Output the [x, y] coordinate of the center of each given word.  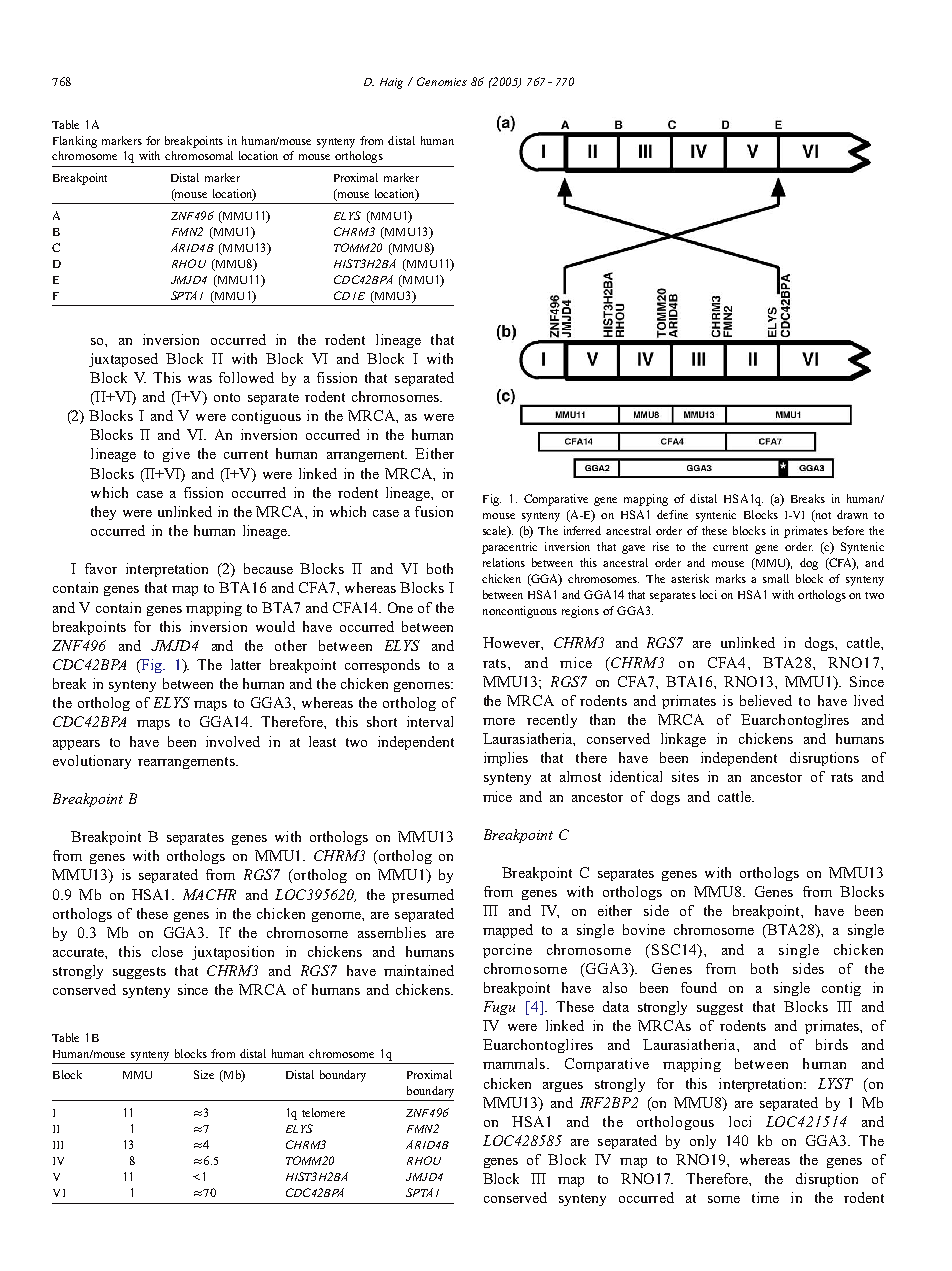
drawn [852, 514]
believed [766, 700]
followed [246, 377]
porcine [507, 951]
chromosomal [199, 155]
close [167, 951]
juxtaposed [123, 360]
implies [506, 759]
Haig [391, 83]
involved [233, 741]
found [699, 987]
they [103, 513]
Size [204, 1074]
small [776, 578]
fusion [434, 511]
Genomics [442, 81]
